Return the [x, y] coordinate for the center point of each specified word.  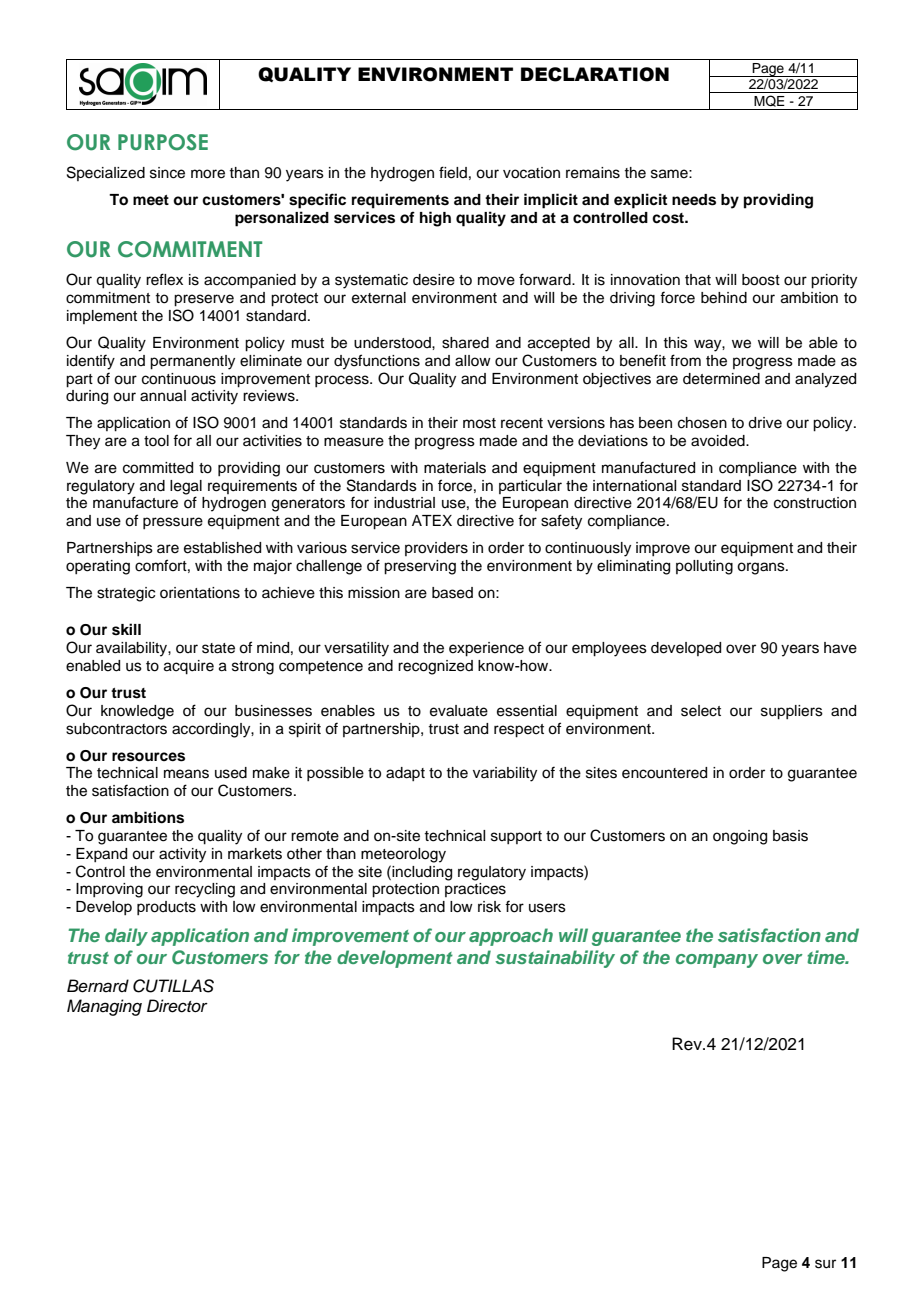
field [453, 172]
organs [762, 568]
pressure [173, 523]
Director [177, 1006]
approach [511, 937]
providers [436, 549]
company [717, 961]
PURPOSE [163, 142]
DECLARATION [595, 74]
